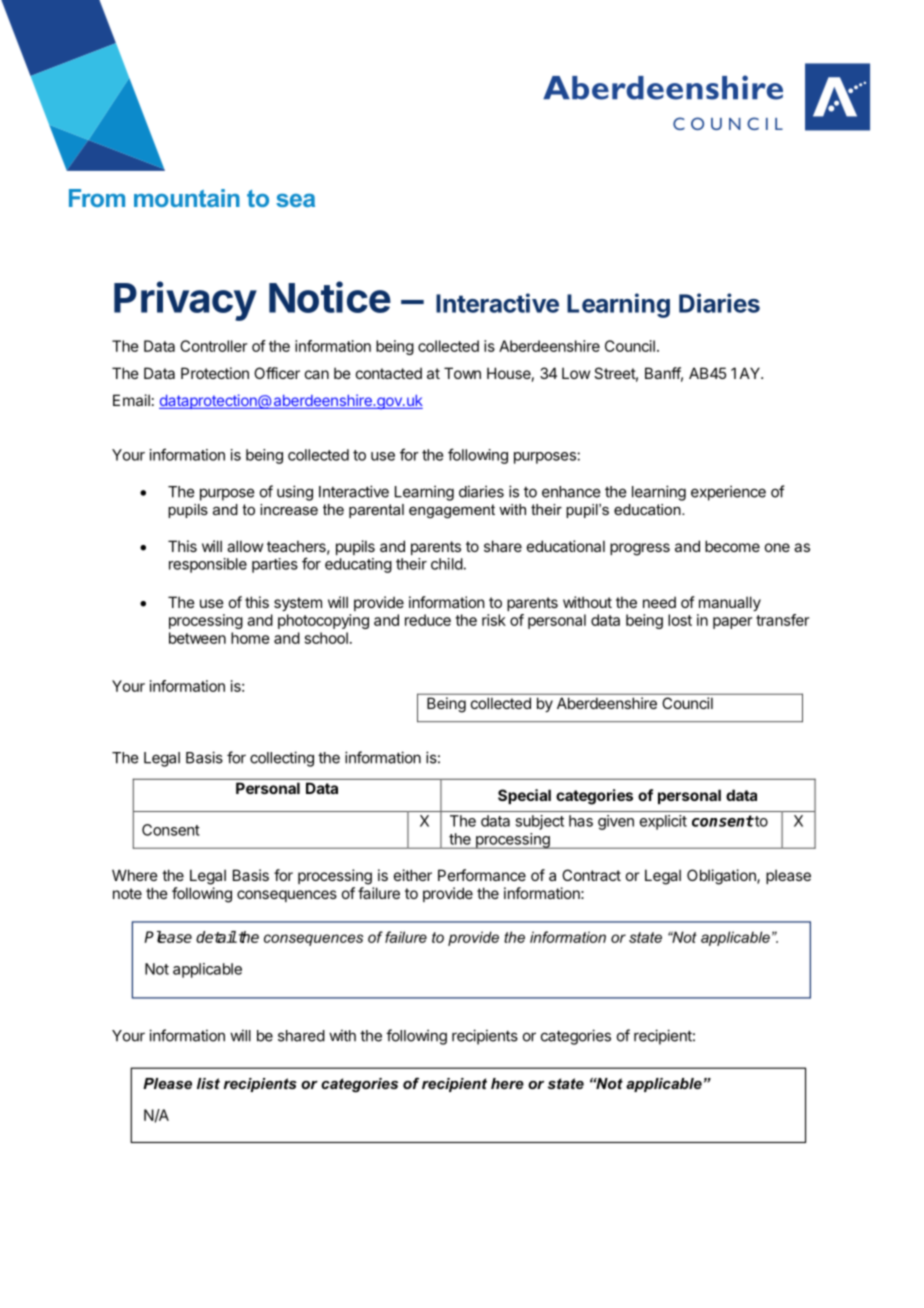  Describe the element at coordinates (282, 759) in the image. I see `collecting` at that location.
